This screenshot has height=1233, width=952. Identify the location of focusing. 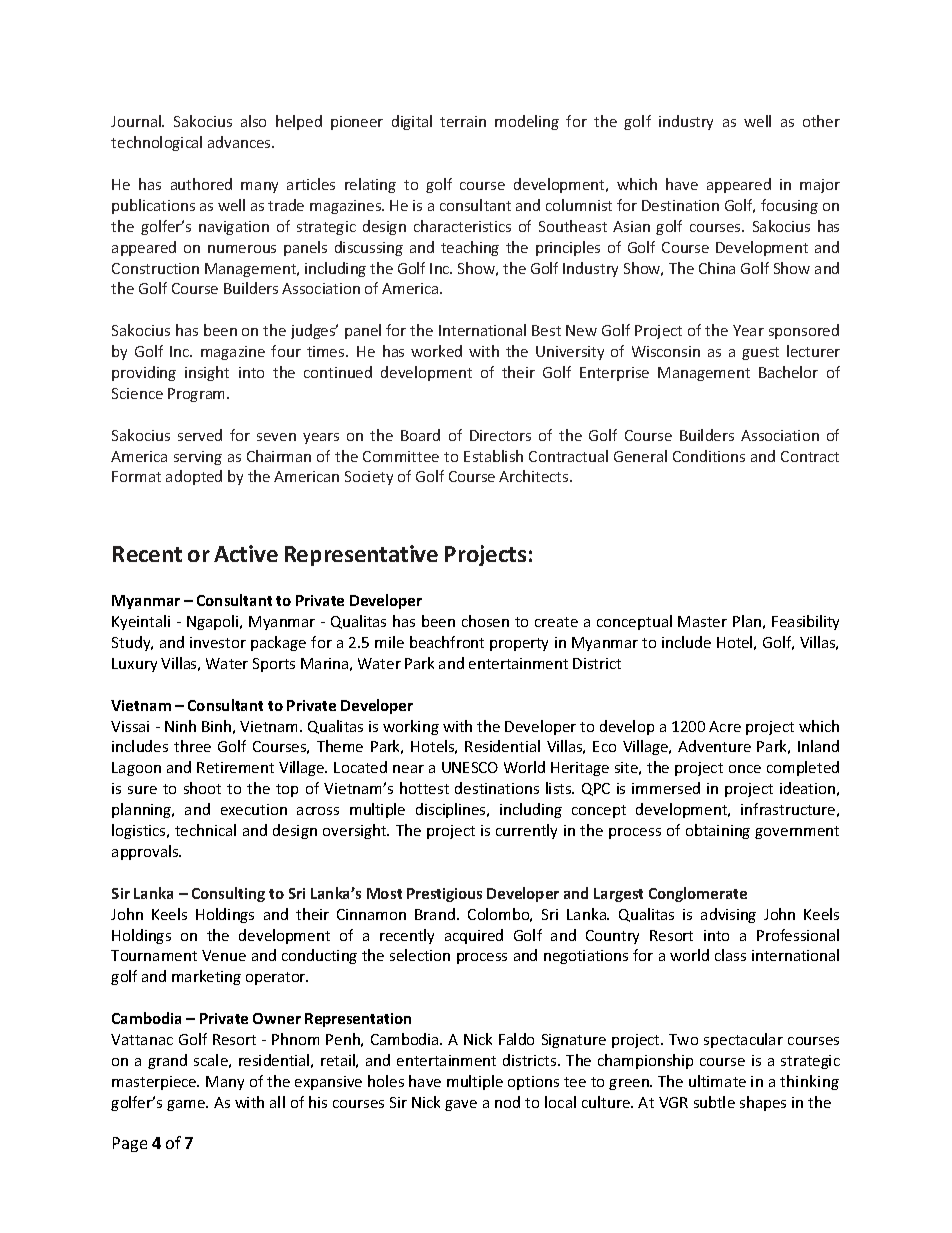
(789, 206).
